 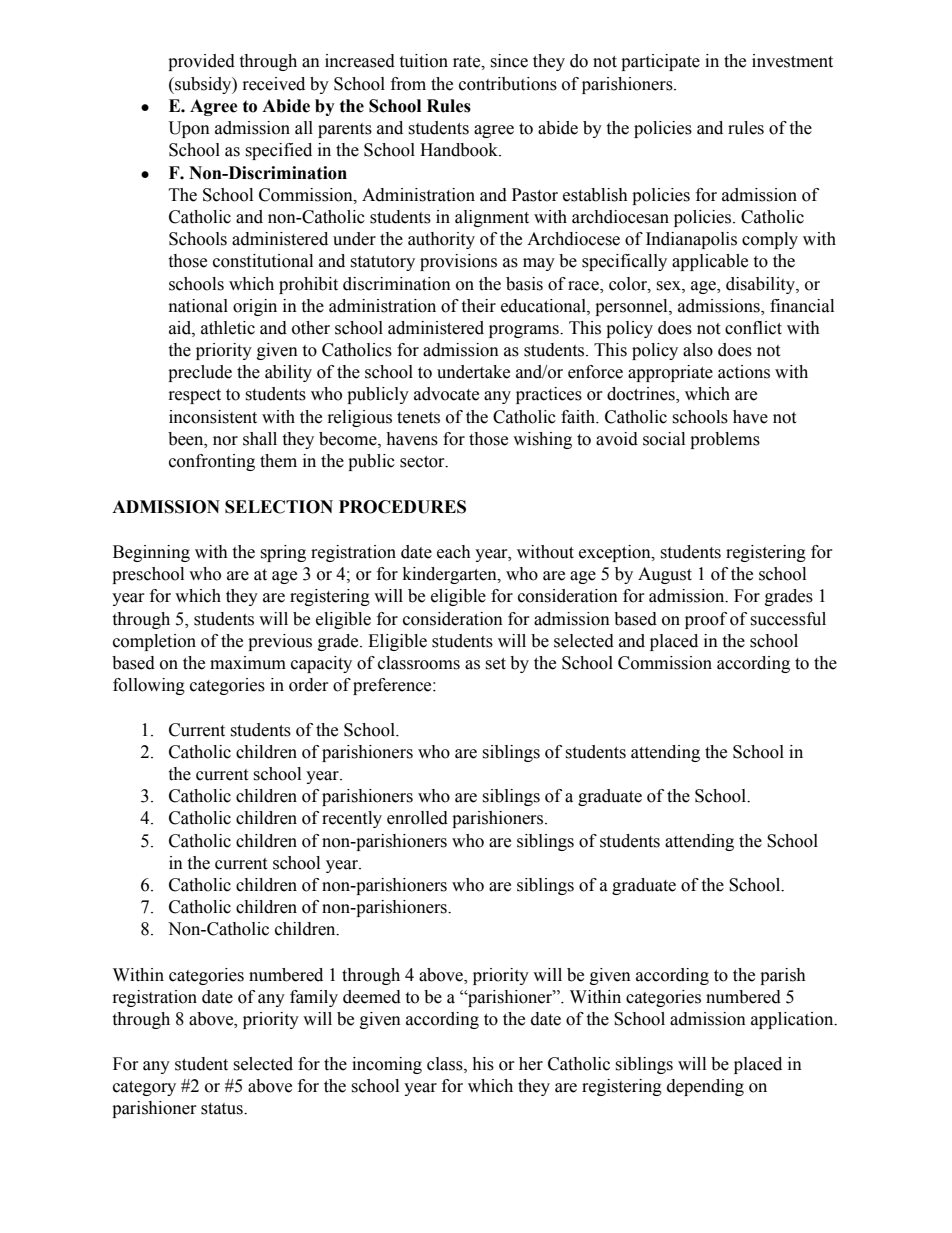 I want to click on problems, so click(x=725, y=440).
